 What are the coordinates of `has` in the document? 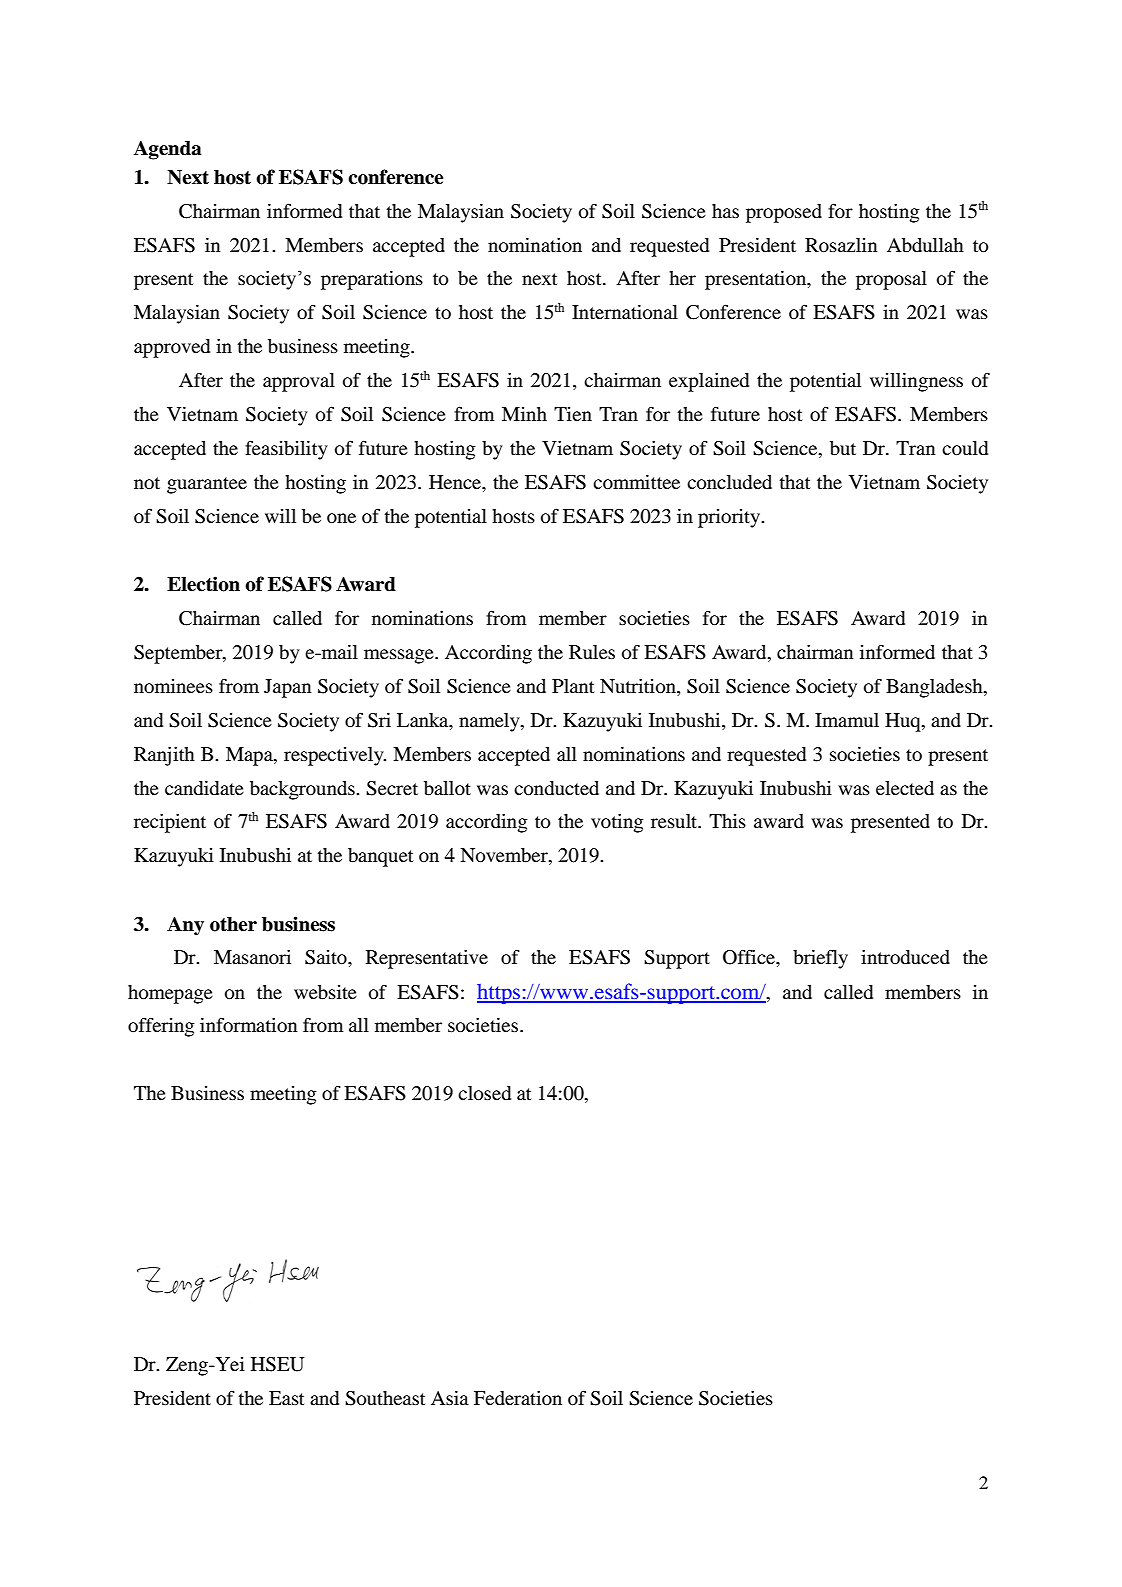 It's located at (725, 211).
